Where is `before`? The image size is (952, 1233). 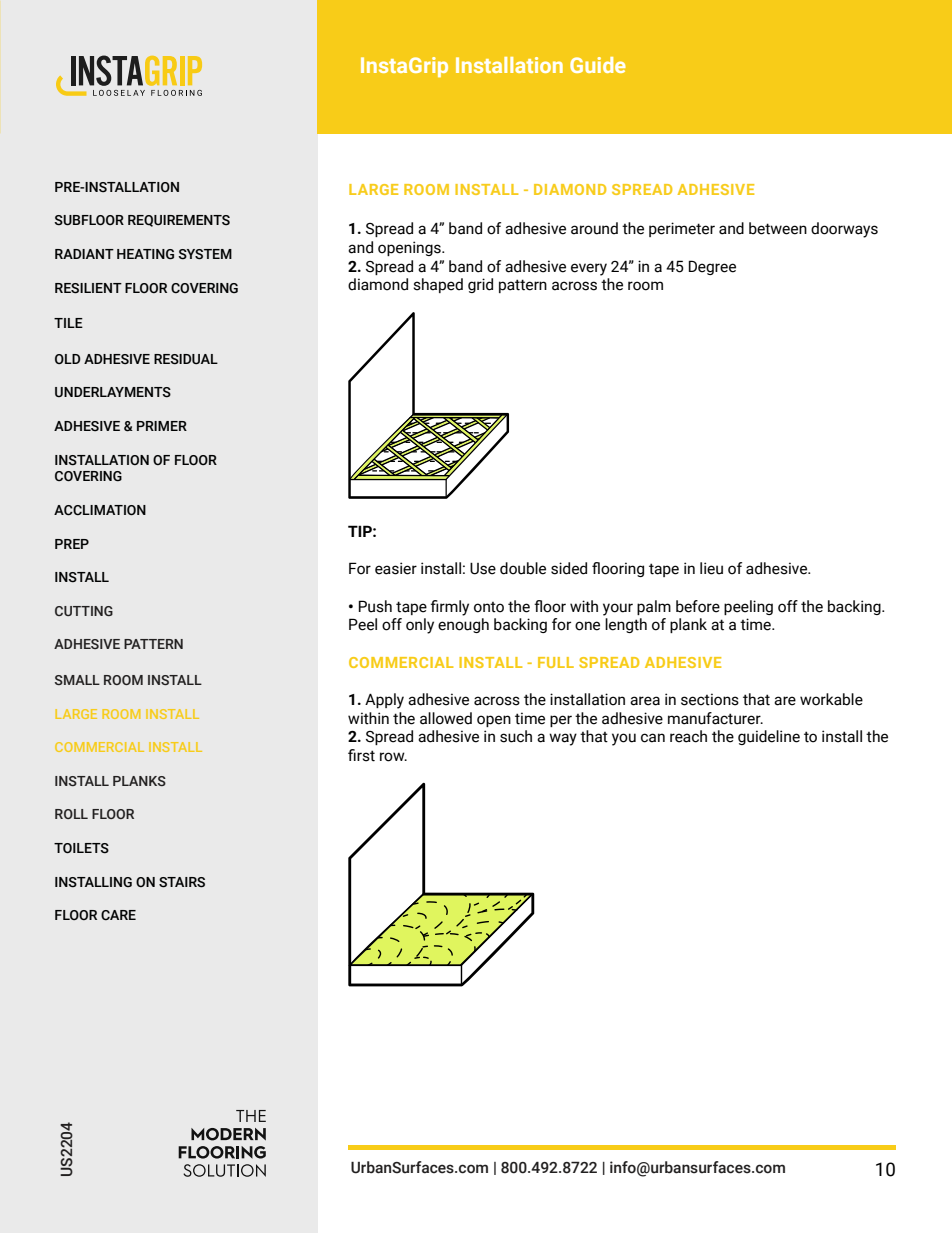
before is located at coordinates (698, 606).
